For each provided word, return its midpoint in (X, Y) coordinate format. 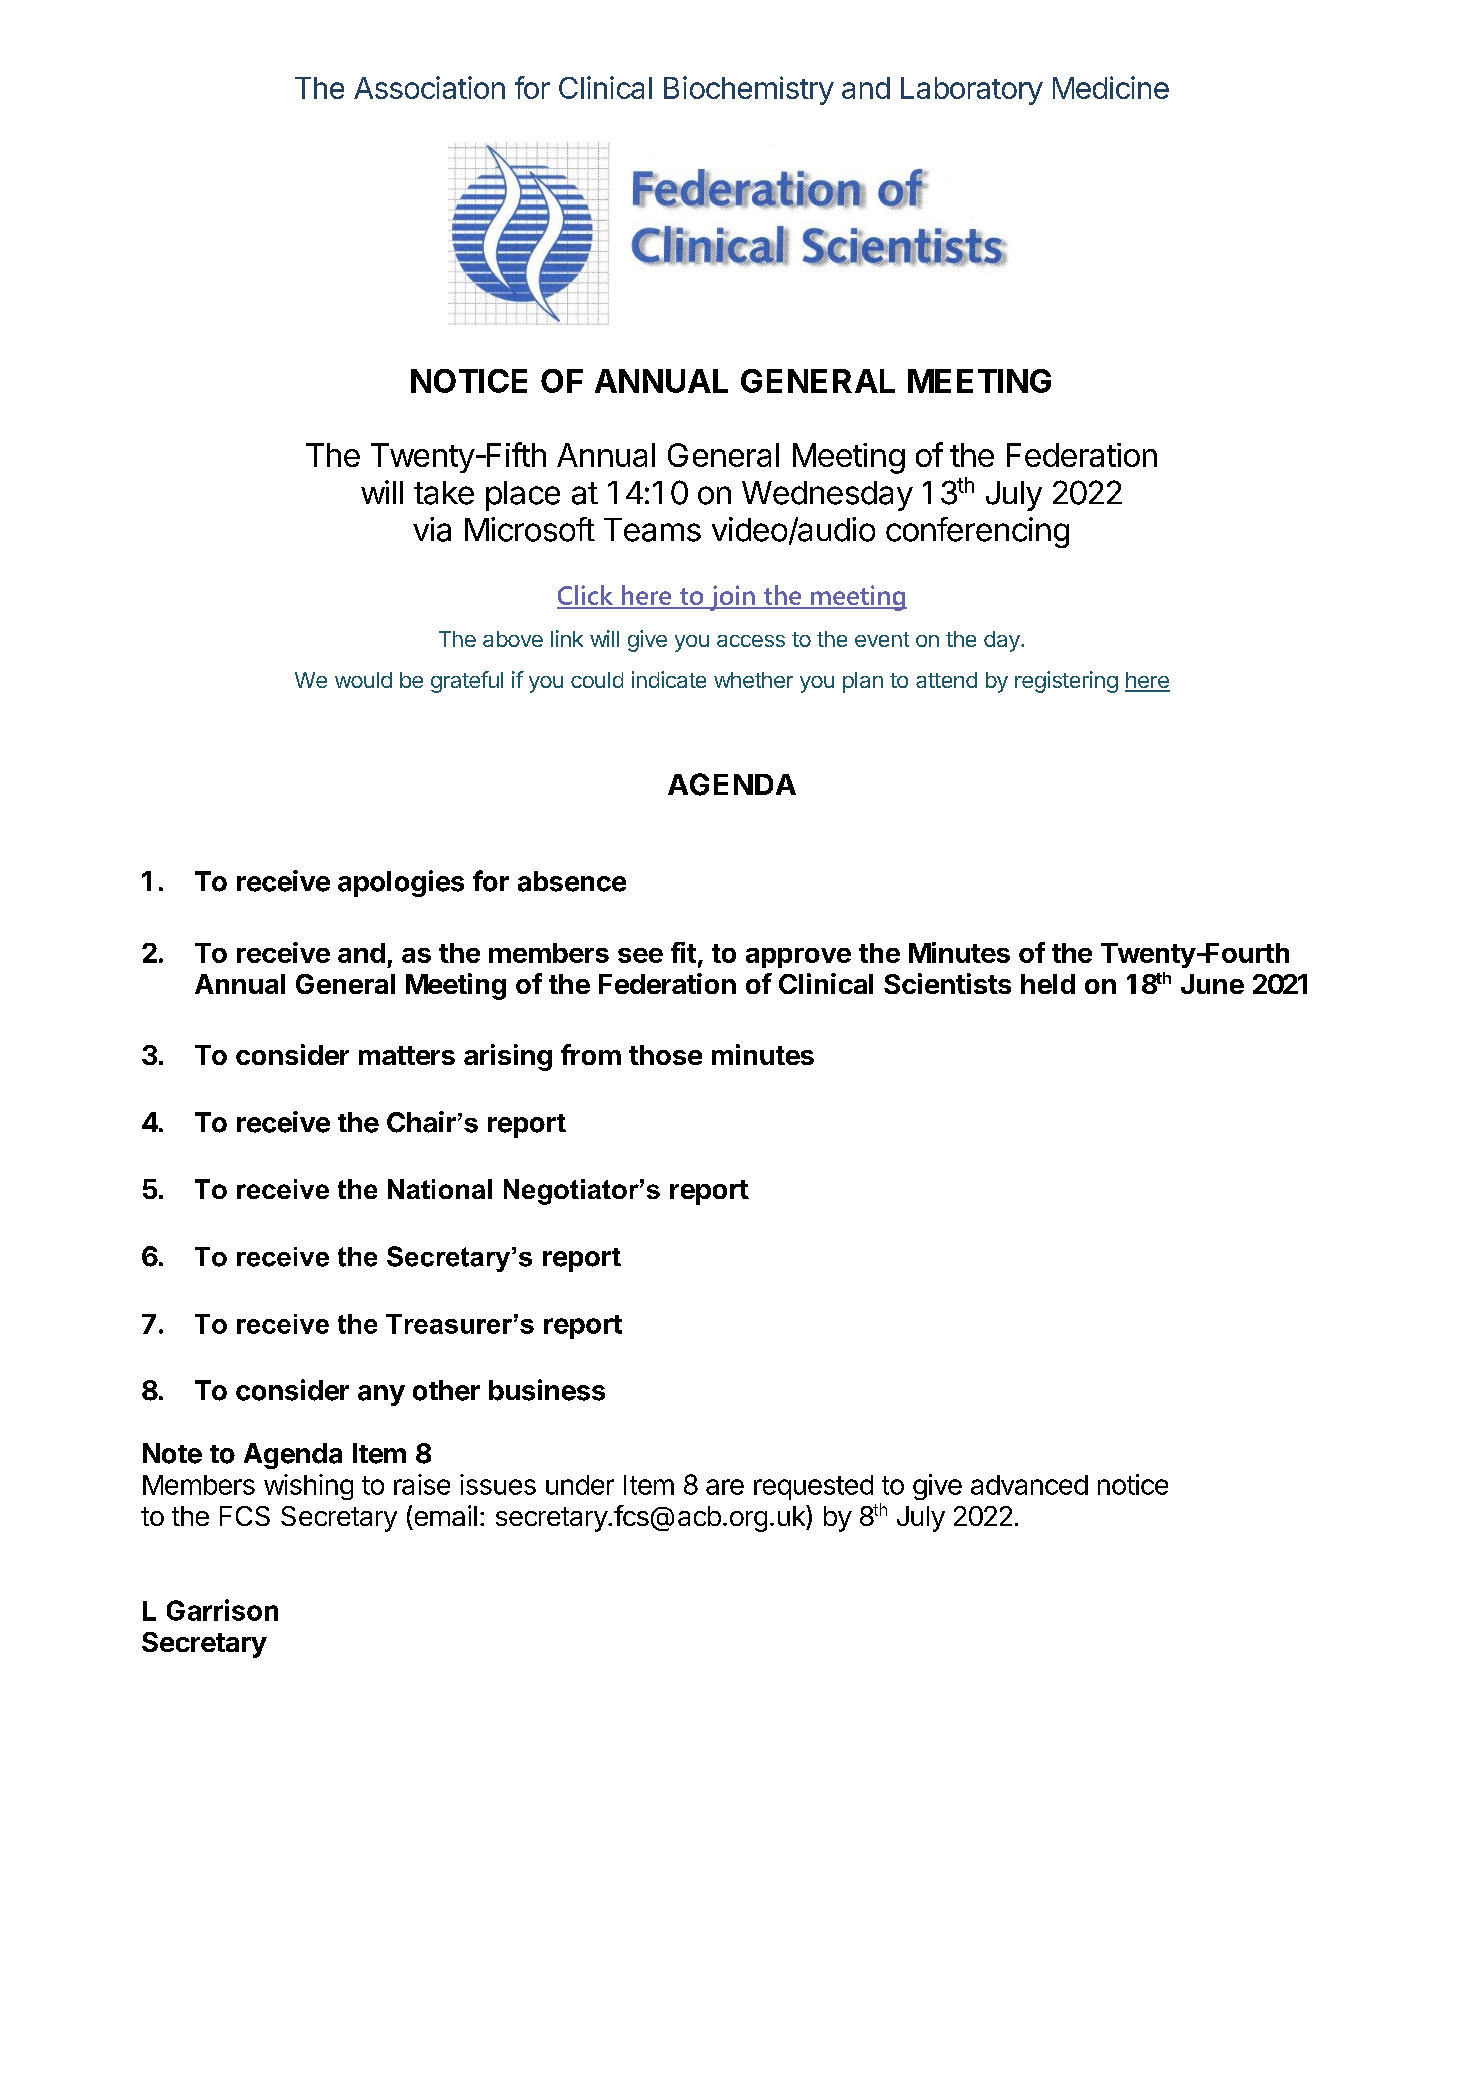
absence (572, 881)
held (1048, 984)
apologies (401, 883)
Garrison (222, 1610)
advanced (1029, 1485)
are (725, 1487)
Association (429, 87)
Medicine (1111, 87)
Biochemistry (749, 90)
